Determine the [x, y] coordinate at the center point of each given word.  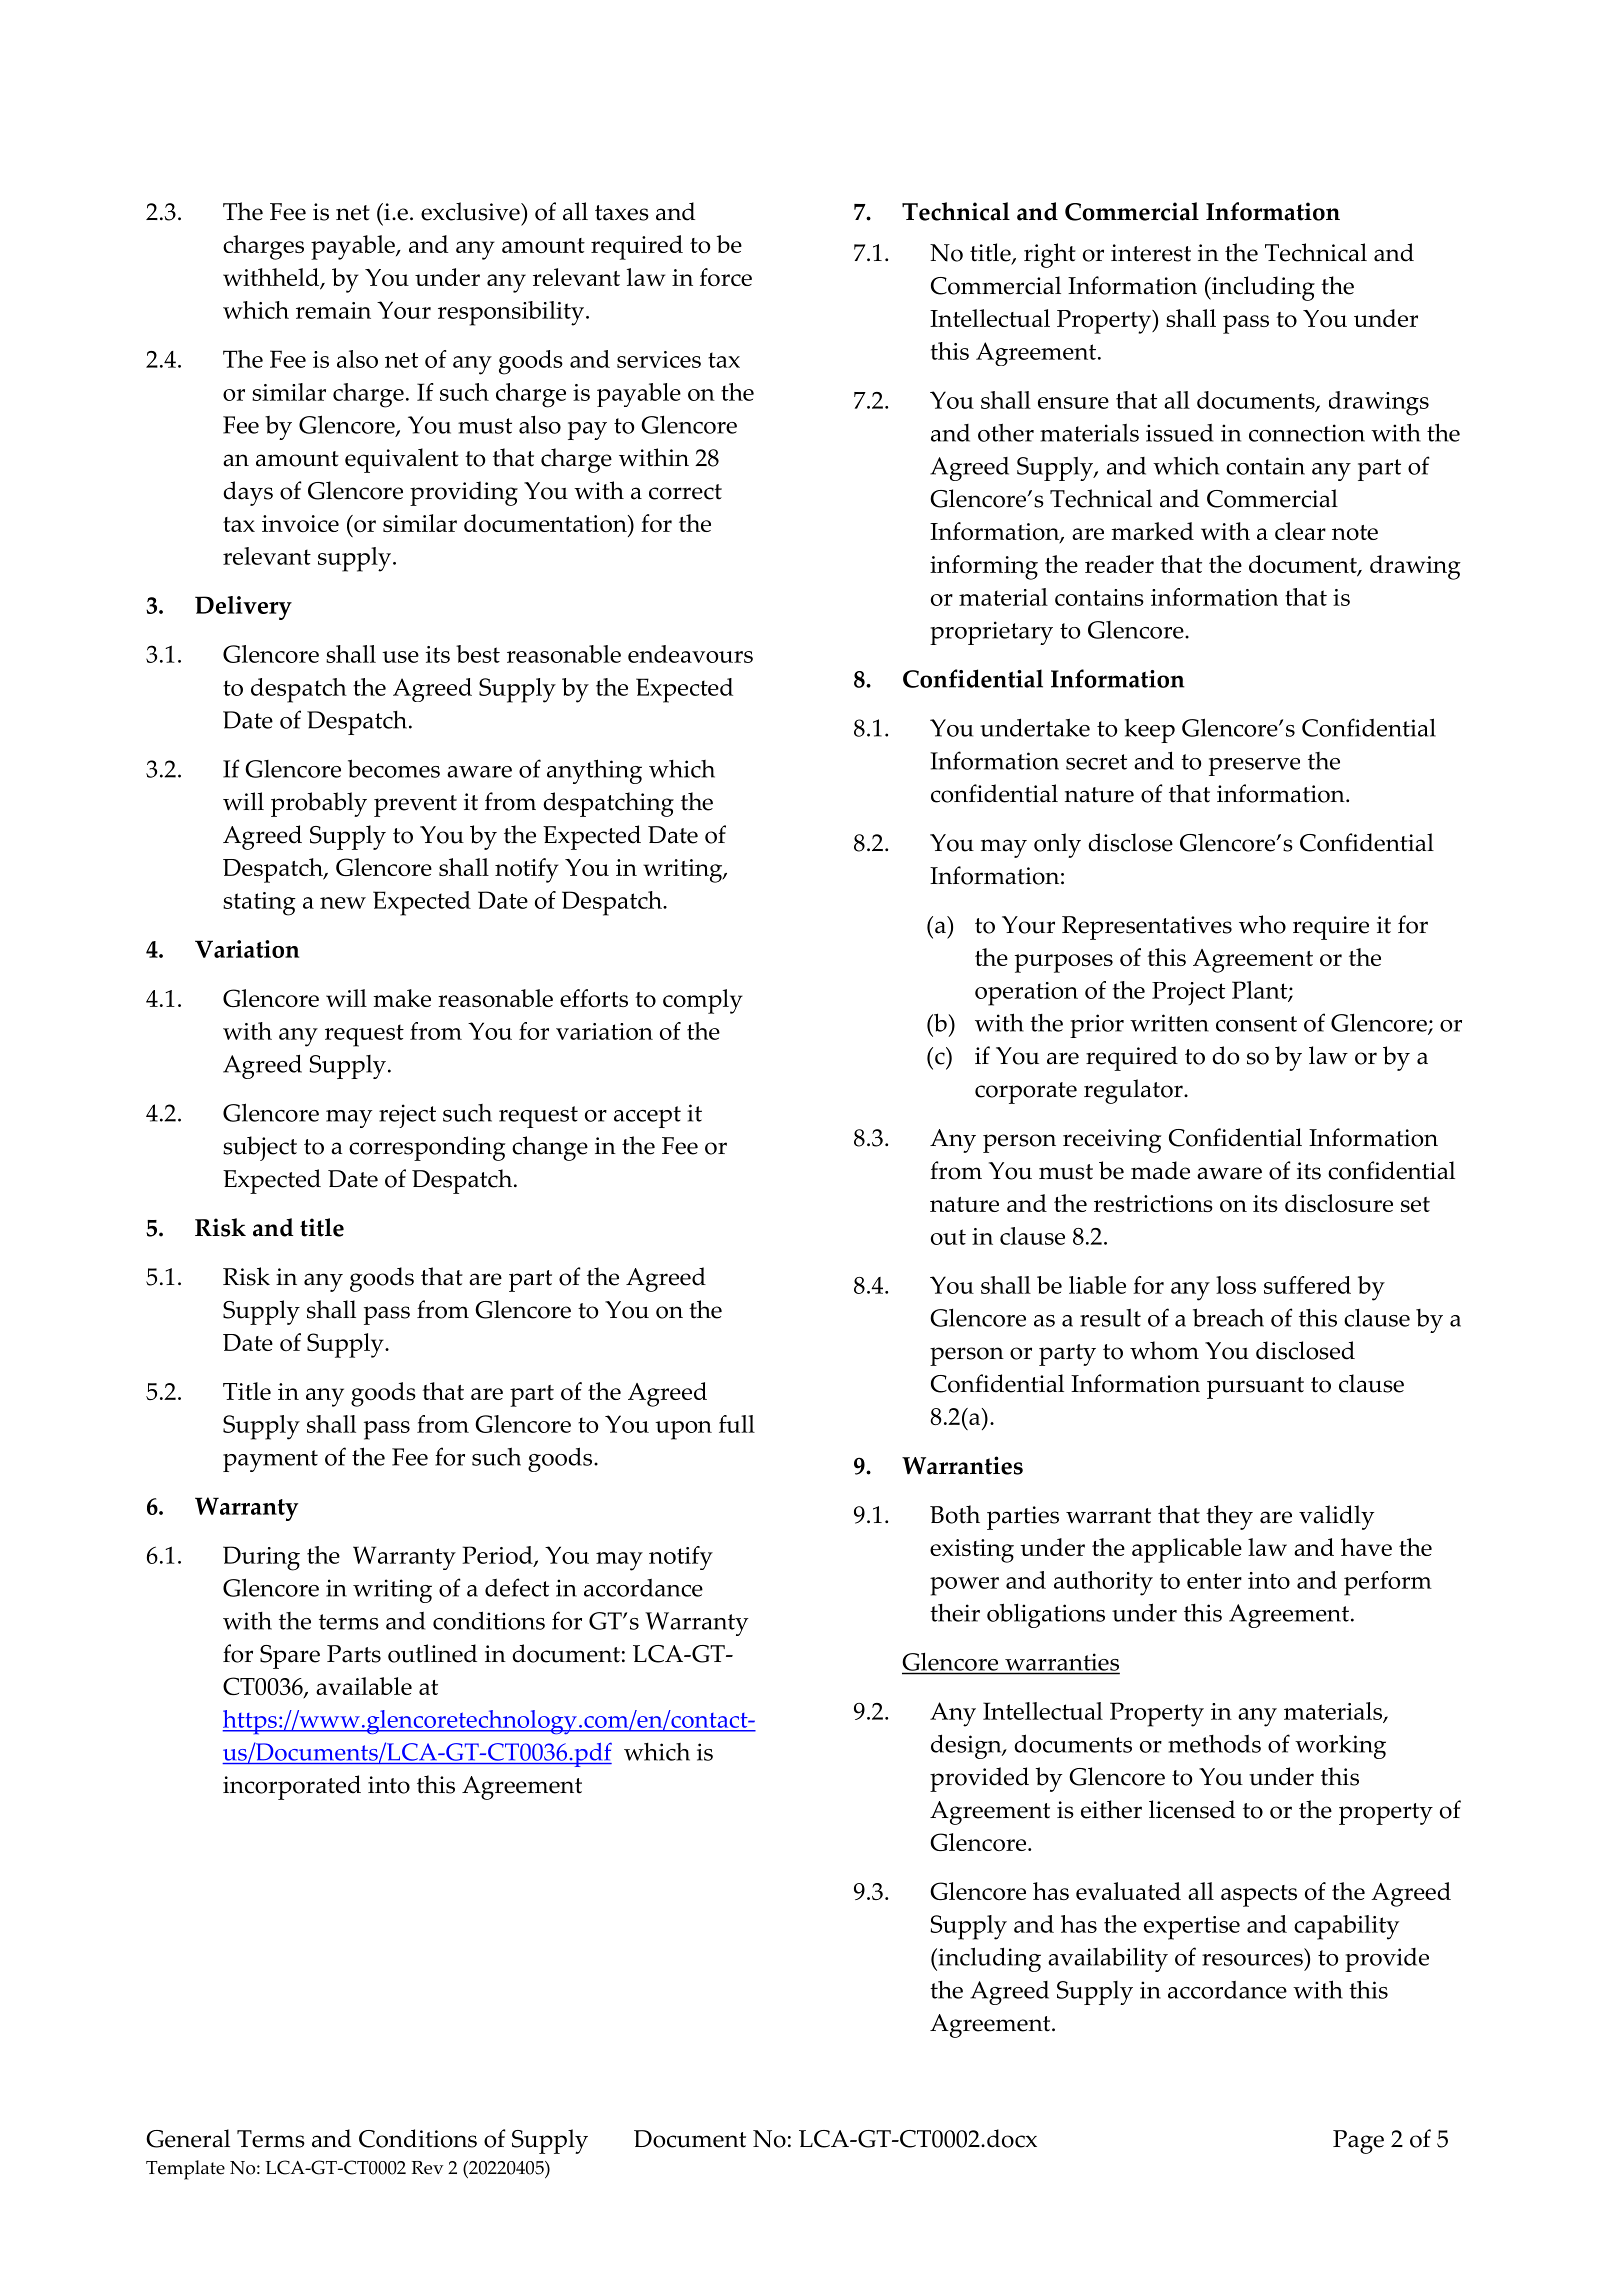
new [343, 903]
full [737, 1424]
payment [270, 1461]
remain [333, 310]
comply [703, 1001]
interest [1151, 253]
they [1229, 1517]
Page [1358, 2142]
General [188, 2138]
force [726, 277]
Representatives [1147, 928]
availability [1108, 1959]
